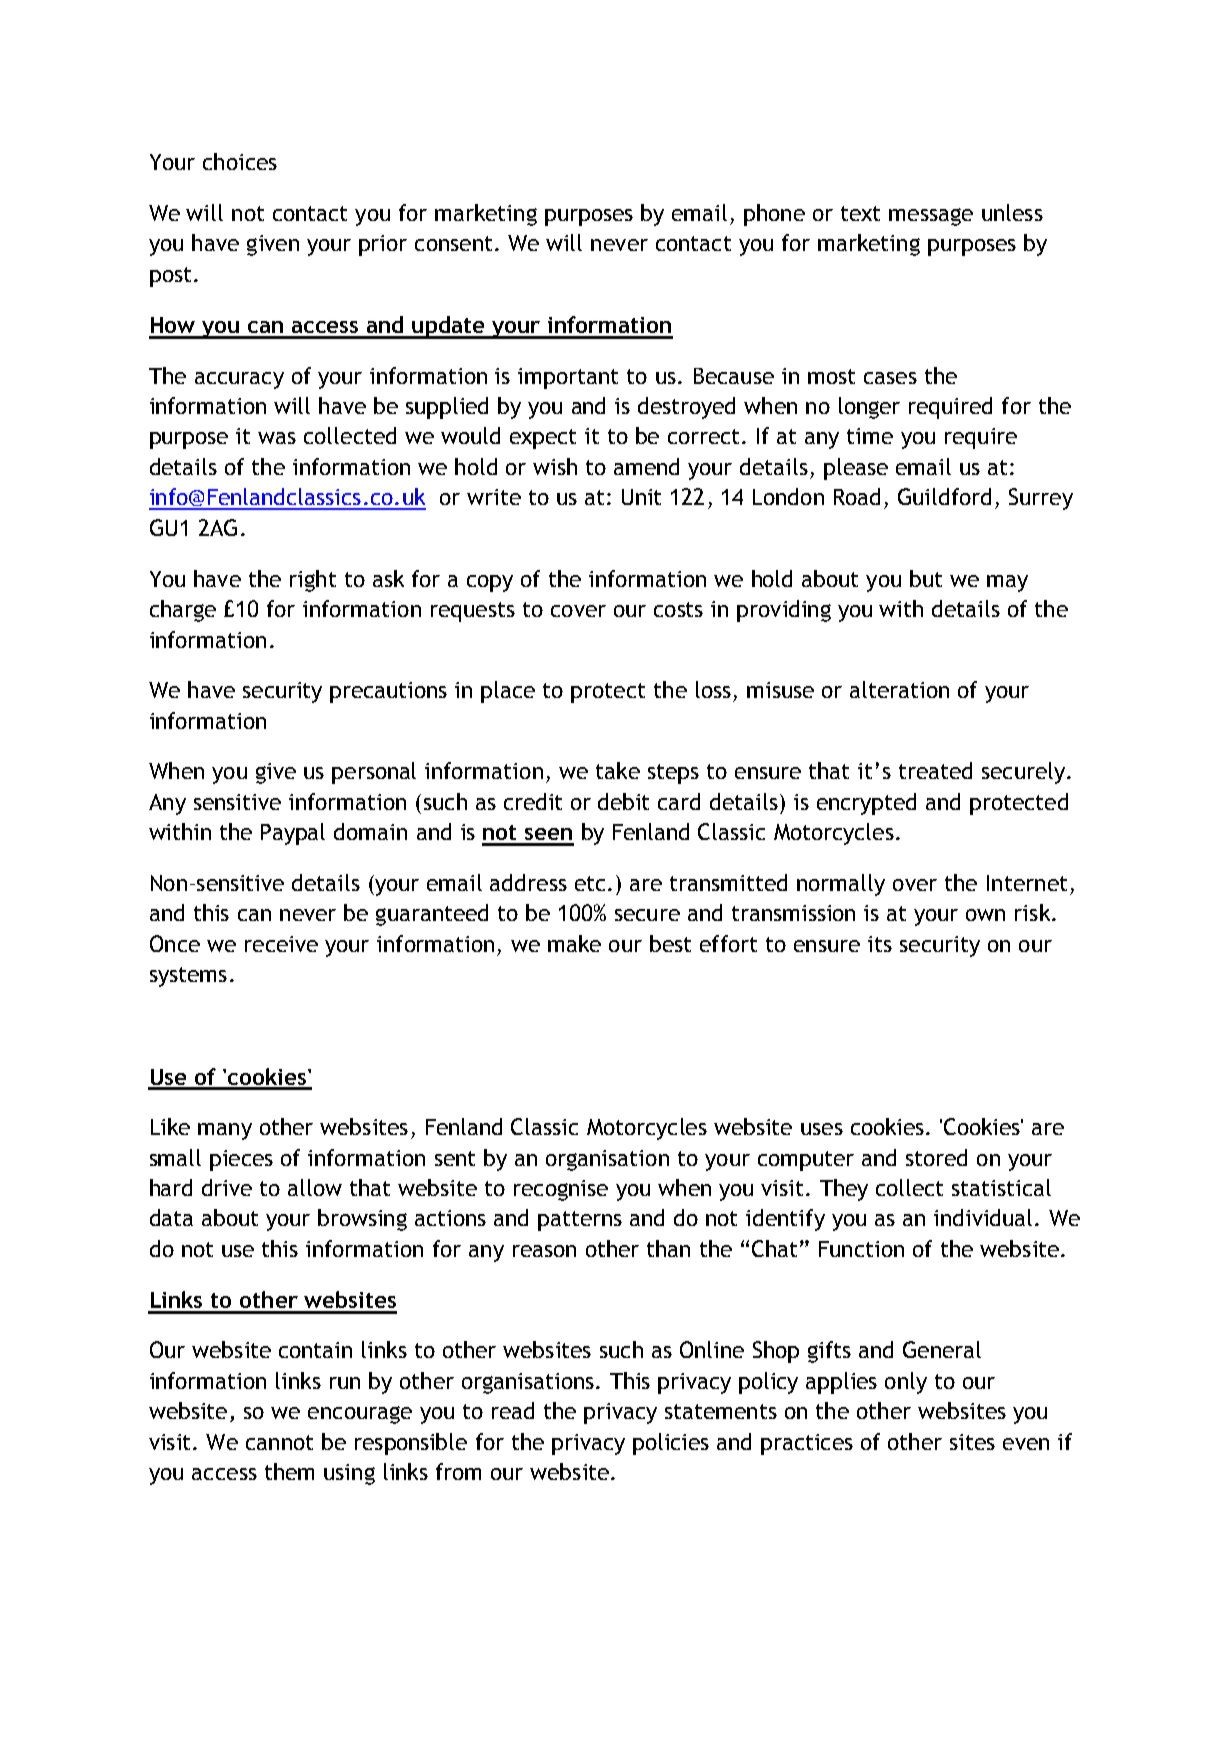  I want to click on message, so click(931, 217).
